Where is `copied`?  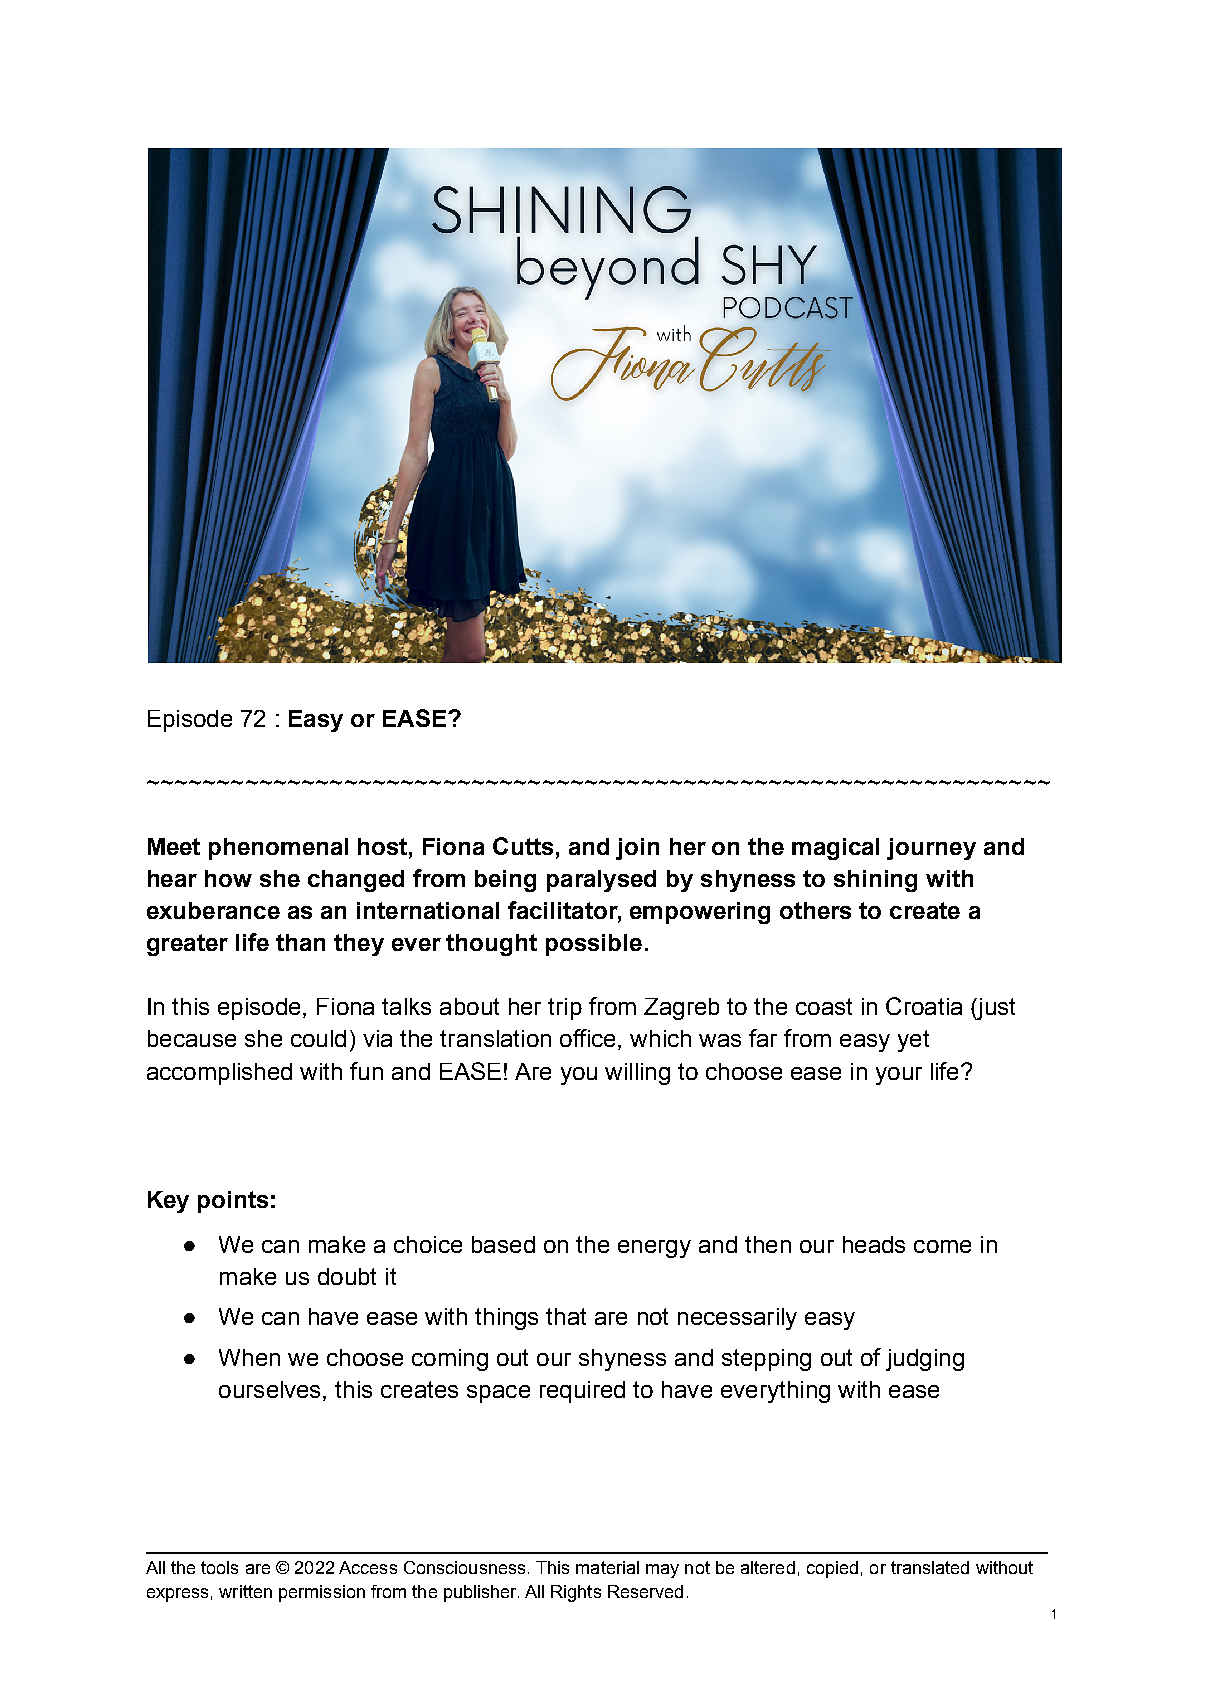 copied is located at coordinates (832, 1569).
